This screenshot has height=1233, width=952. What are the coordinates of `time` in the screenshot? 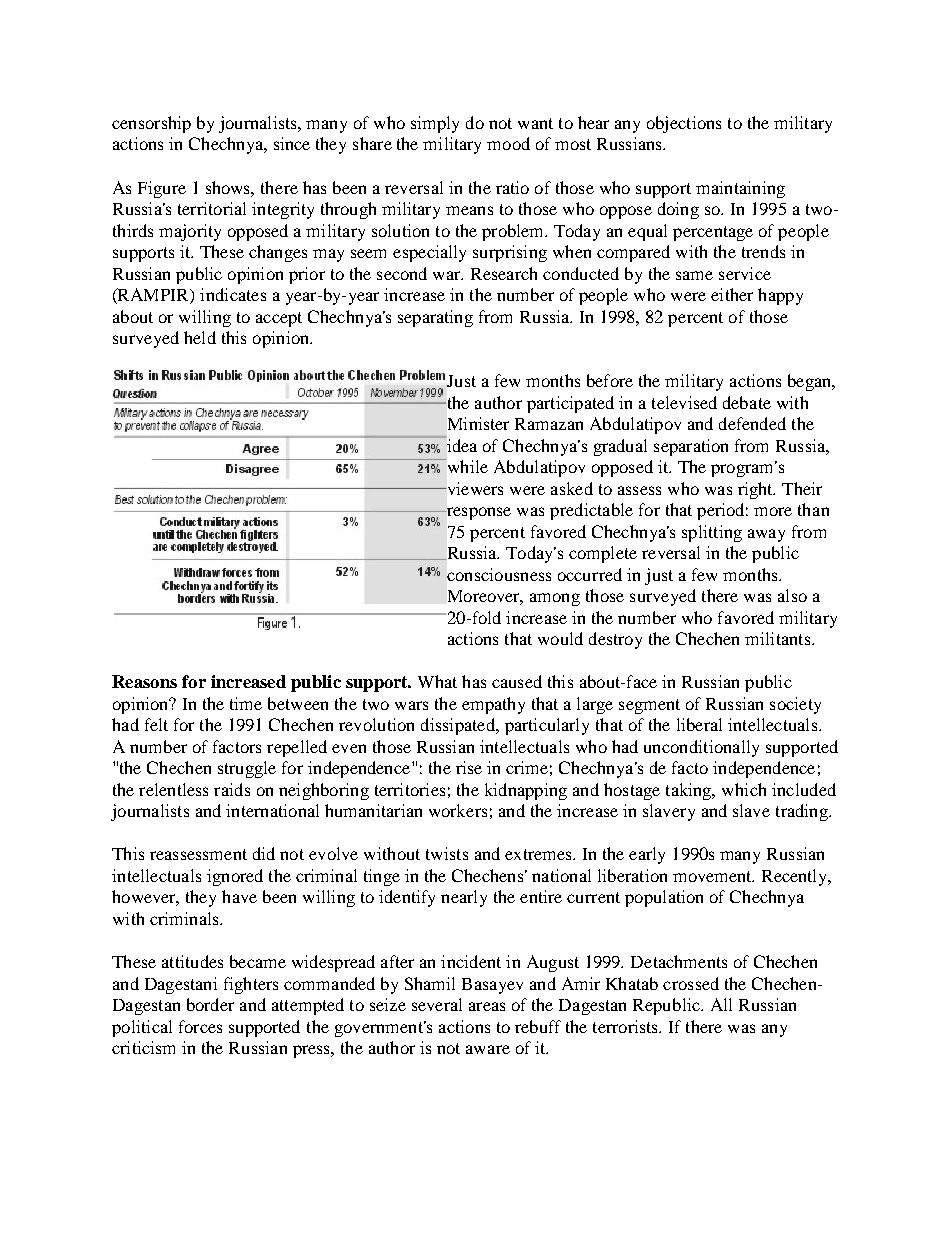 It's located at (246, 703).
